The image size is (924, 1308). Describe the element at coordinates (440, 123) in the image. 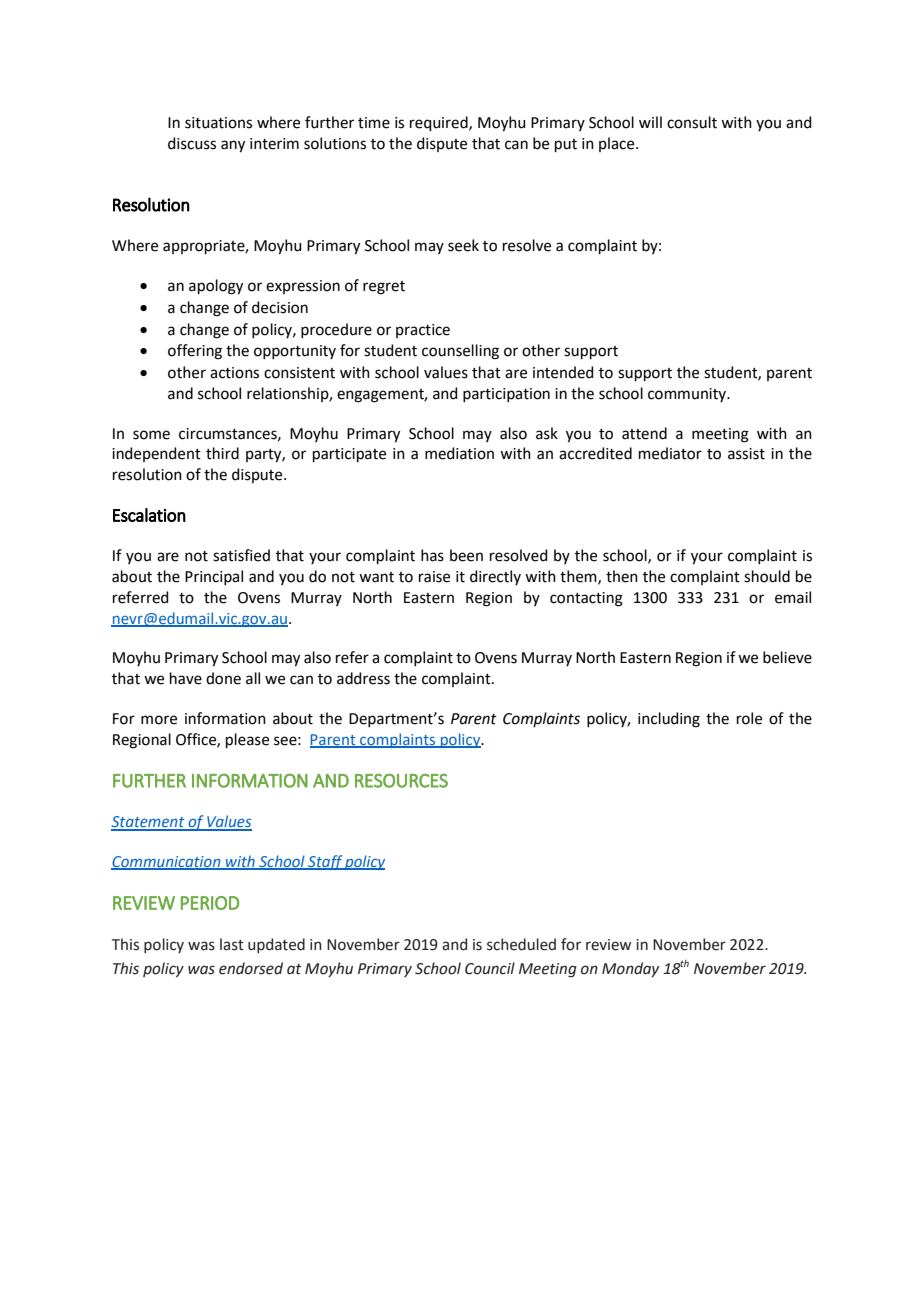

I see `required` at that location.
